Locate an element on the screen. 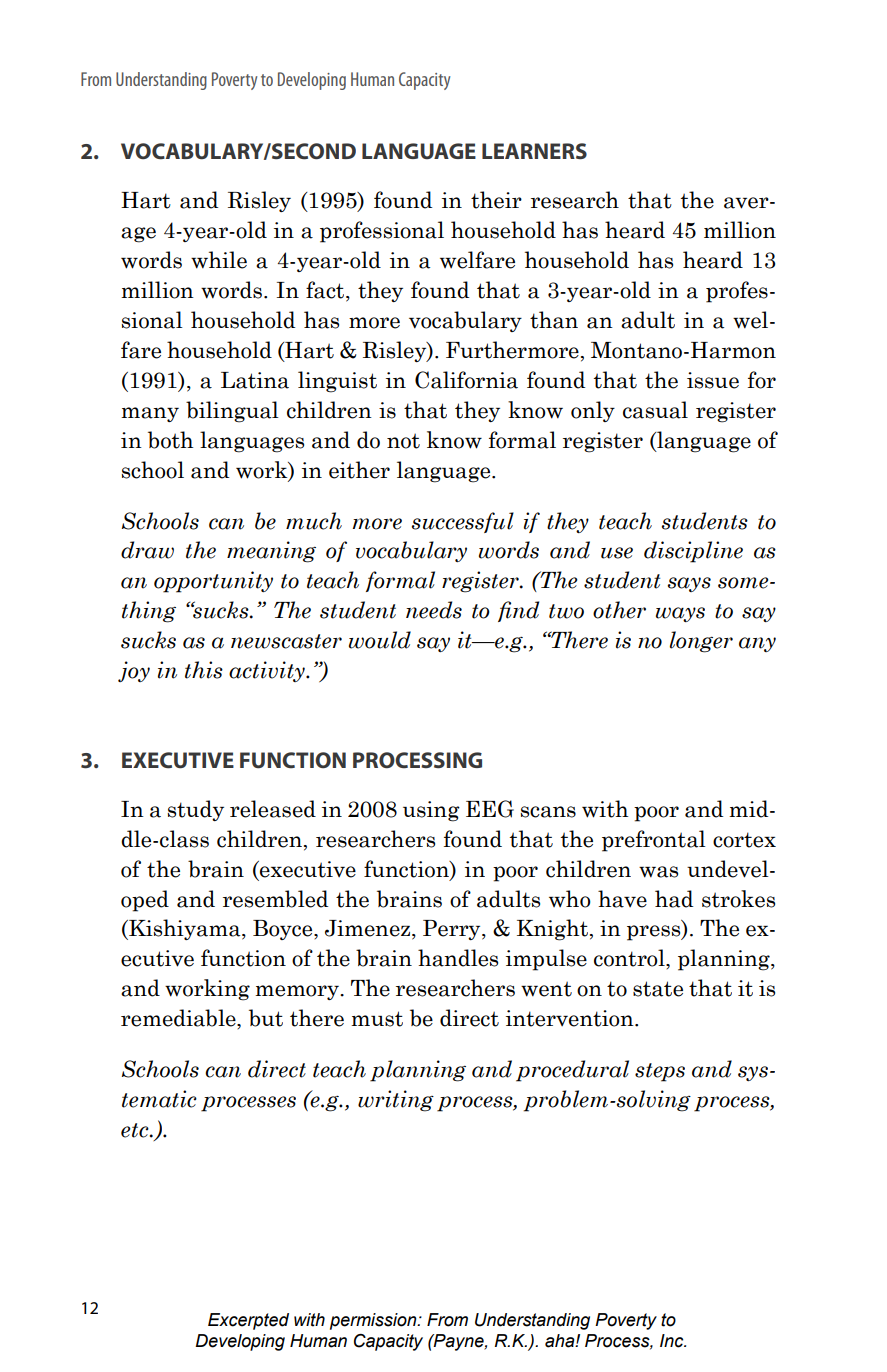 This screenshot has height=1372, width=887. while is located at coordinates (219, 260).
